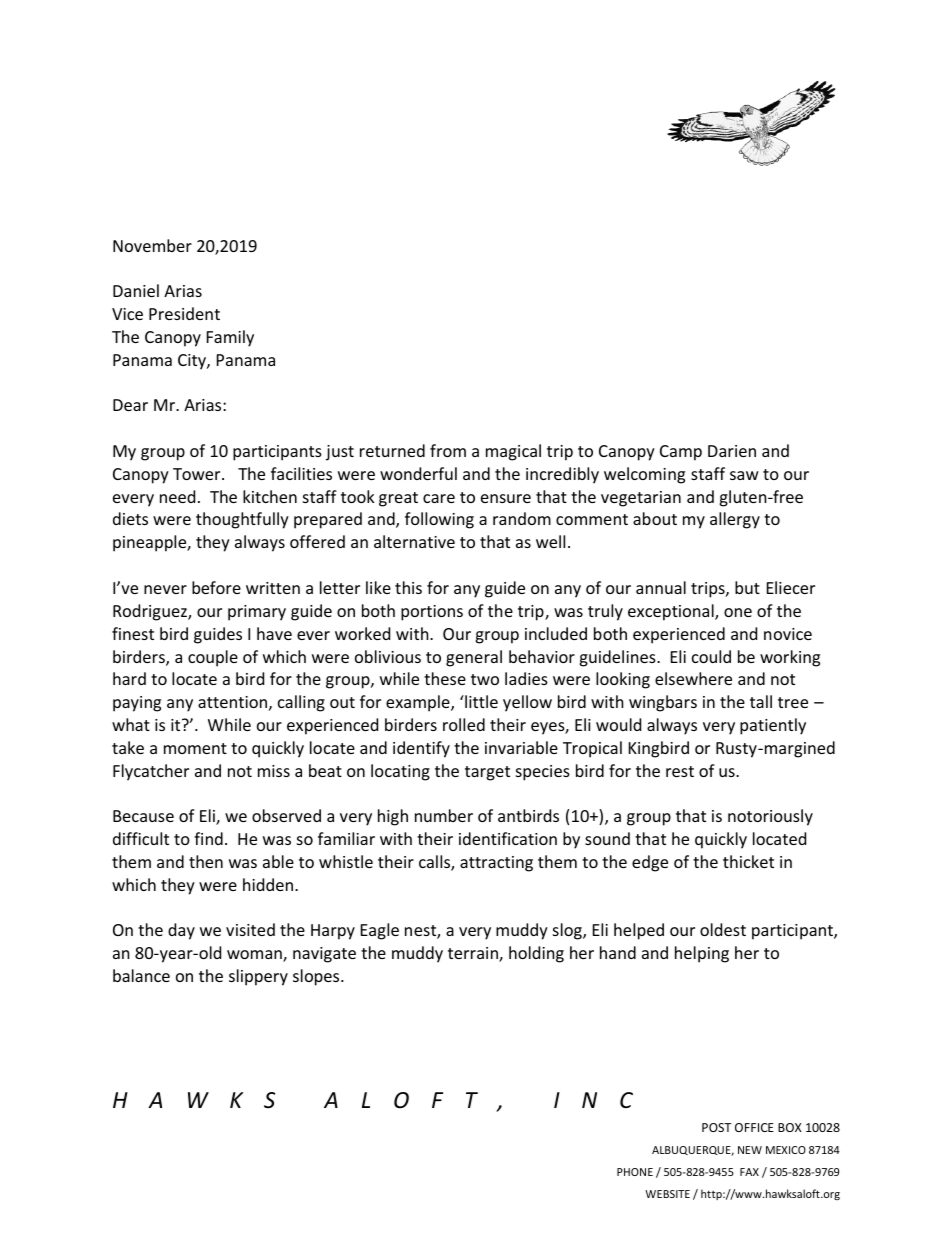 The image size is (952, 1233). What do you see at coordinates (184, 313) in the screenshot?
I see `President` at bounding box center [184, 313].
